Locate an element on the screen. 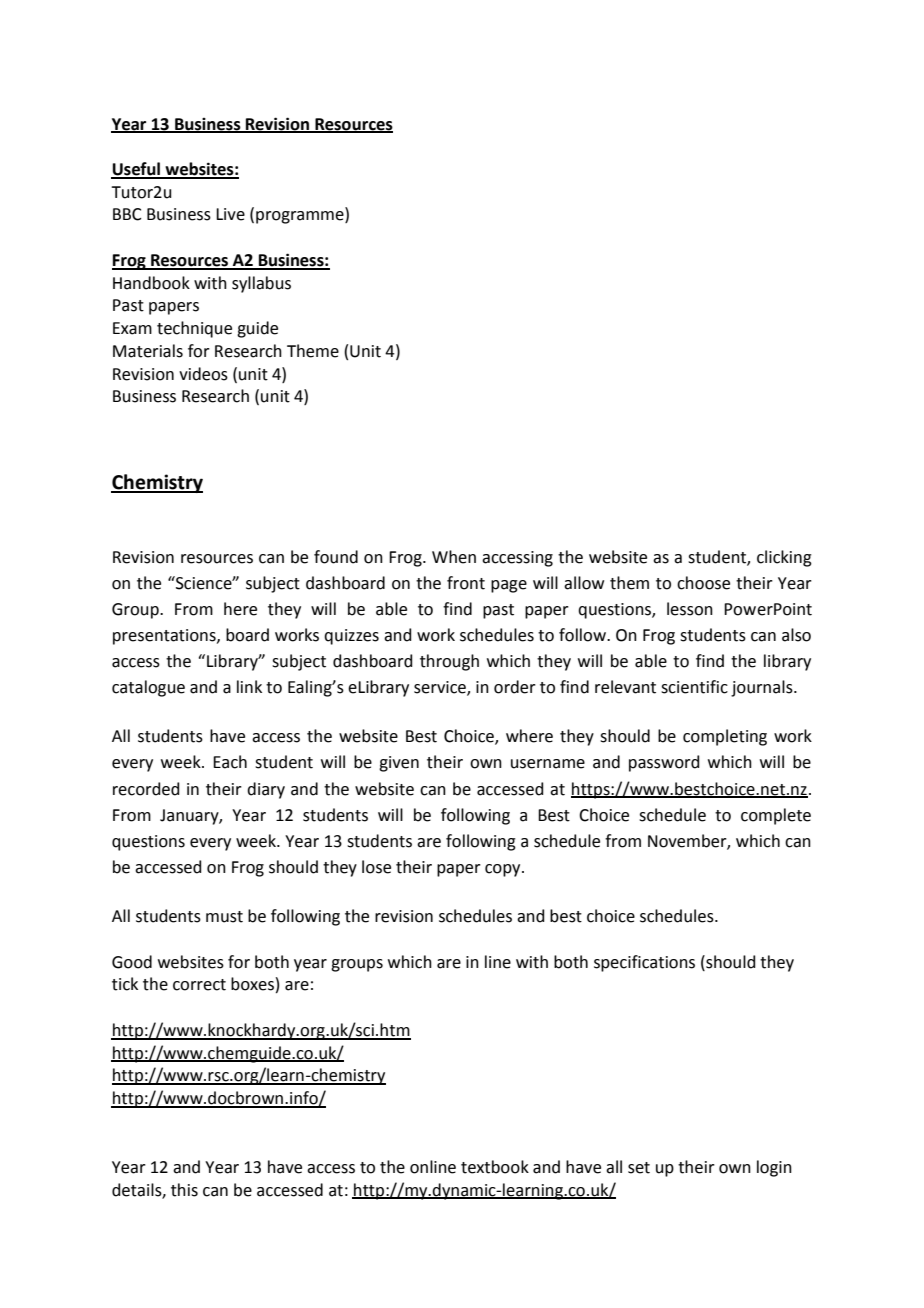  link is located at coordinates (249, 686).
